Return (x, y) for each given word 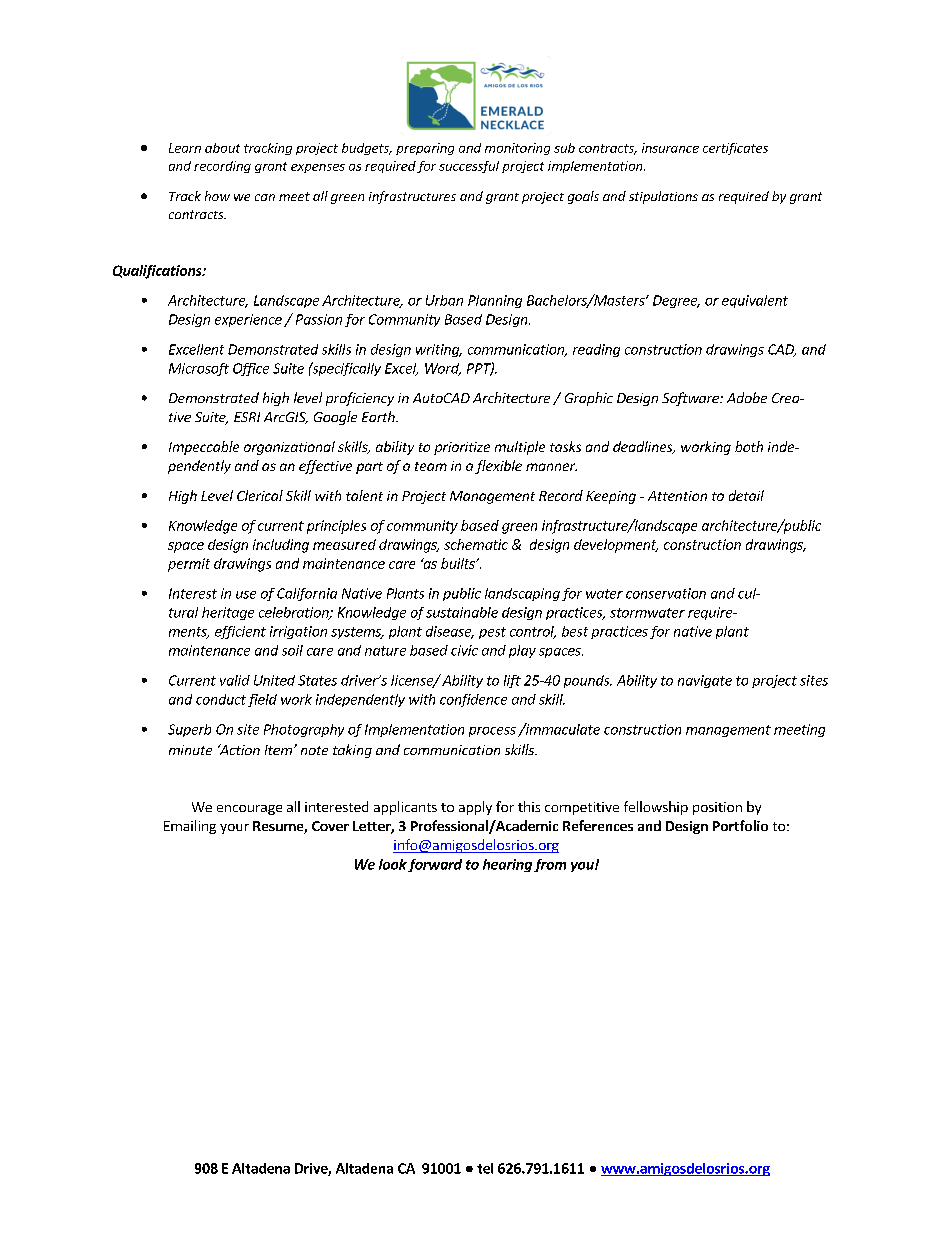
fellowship (656, 808)
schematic (476, 544)
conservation (666, 593)
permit (189, 565)
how (217, 196)
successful (469, 167)
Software (691, 399)
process (492, 732)
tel (485, 1168)
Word (443, 369)
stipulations (663, 197)
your (234, 829)
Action (239, 749)
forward (435, 865)
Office (251, 369)
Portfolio (740, 825)
